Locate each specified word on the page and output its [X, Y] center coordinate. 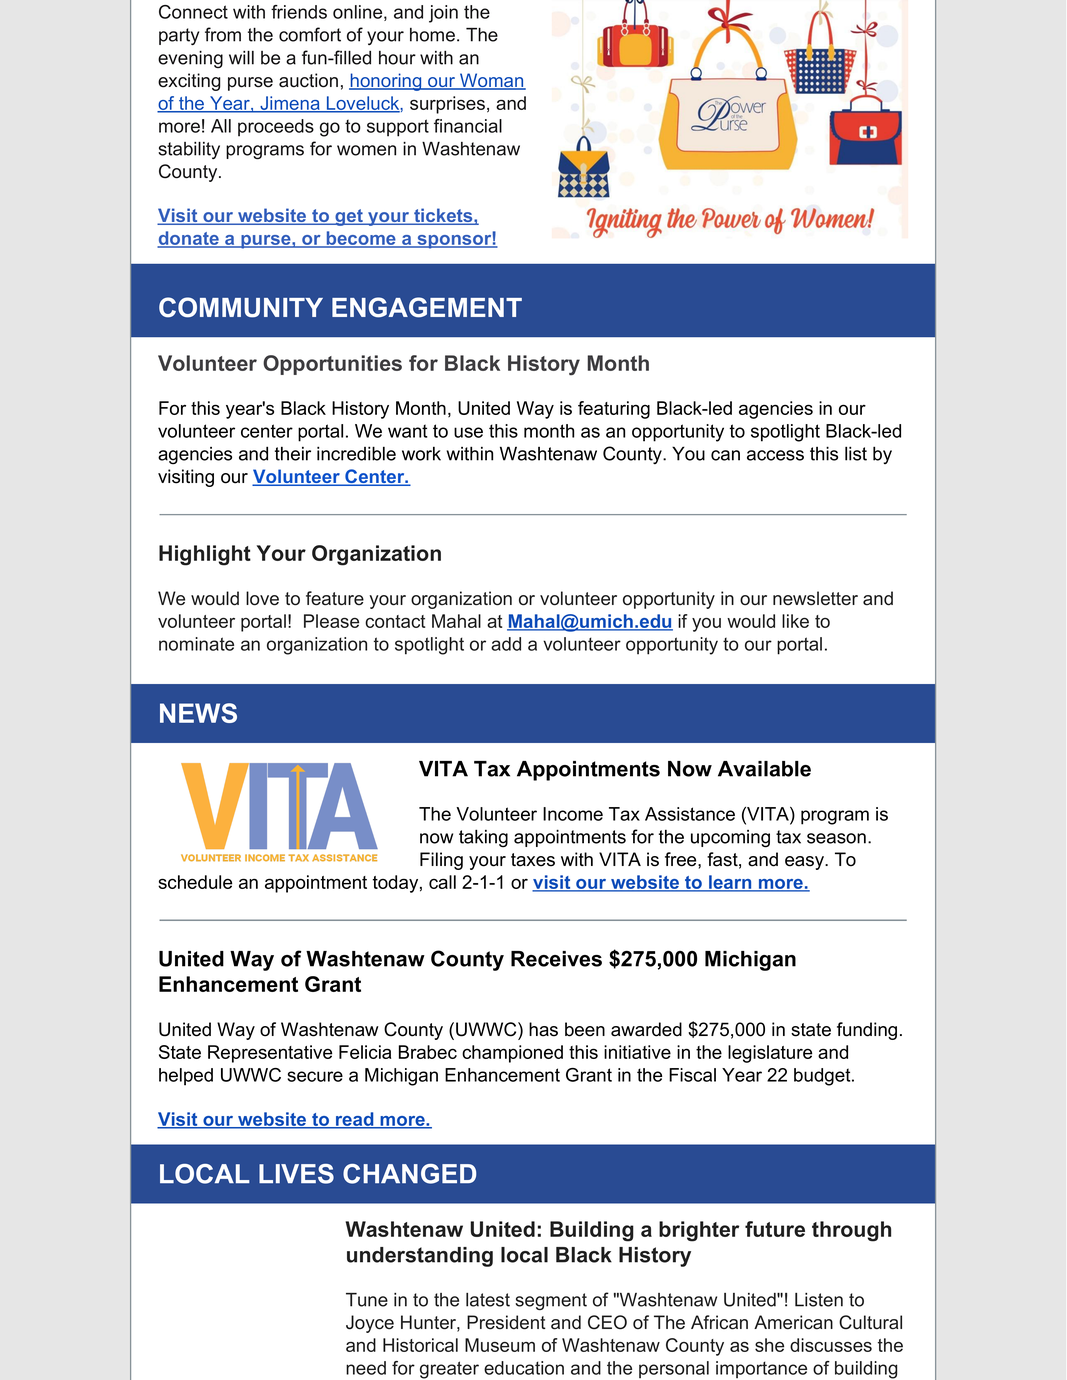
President [506, 1322]
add [506, 644]
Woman [492, 81]
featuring [614, 410]
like [795, 621]
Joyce [370, 1324]
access [775, 455]
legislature [770, 1054]
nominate [196, 644]
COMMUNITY [241, 307]
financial [468, 126]
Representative [270, 1054]
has [543, 1029]
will [241, 57]
